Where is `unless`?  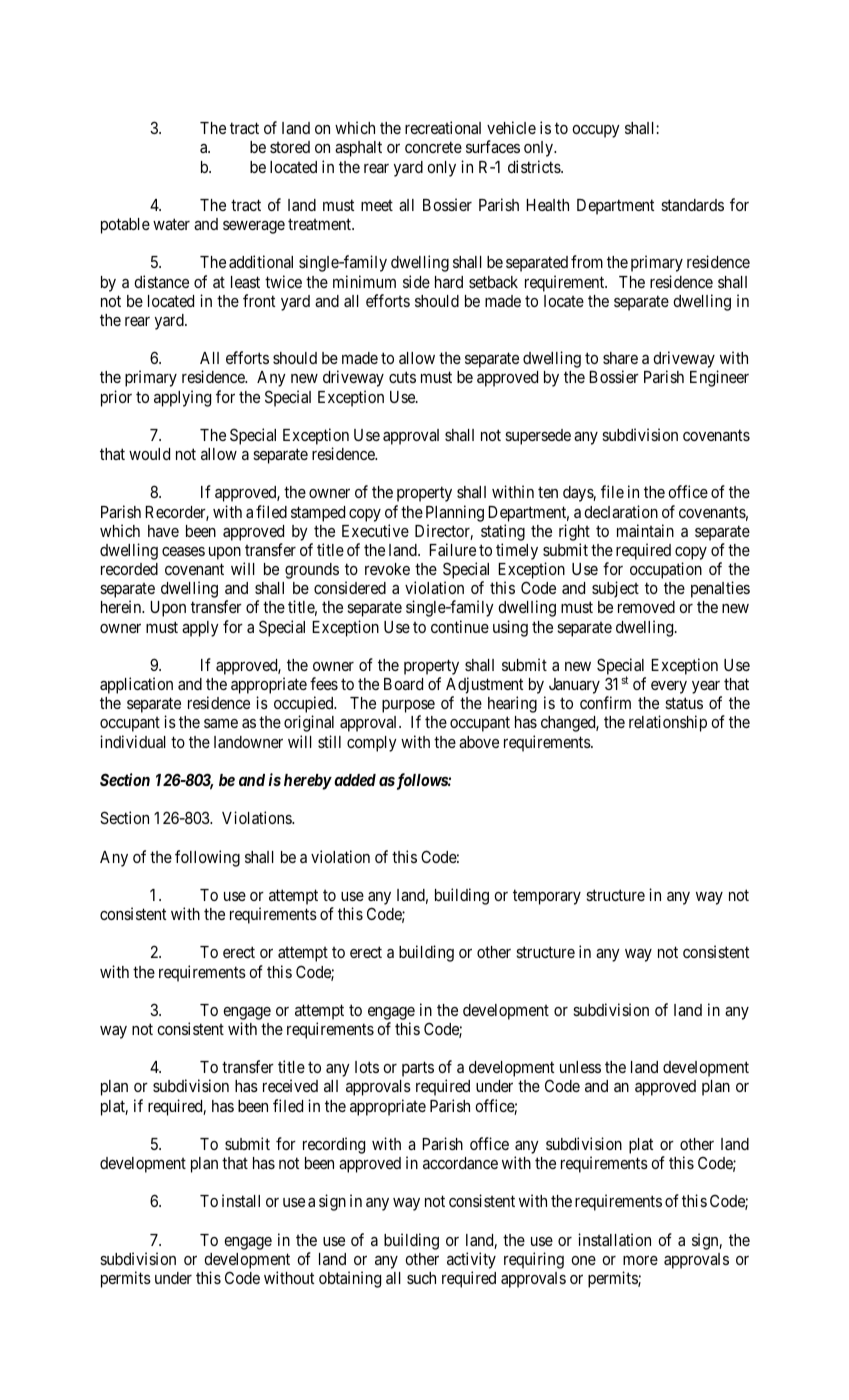
unless is located at coordinates (580, 1067).
